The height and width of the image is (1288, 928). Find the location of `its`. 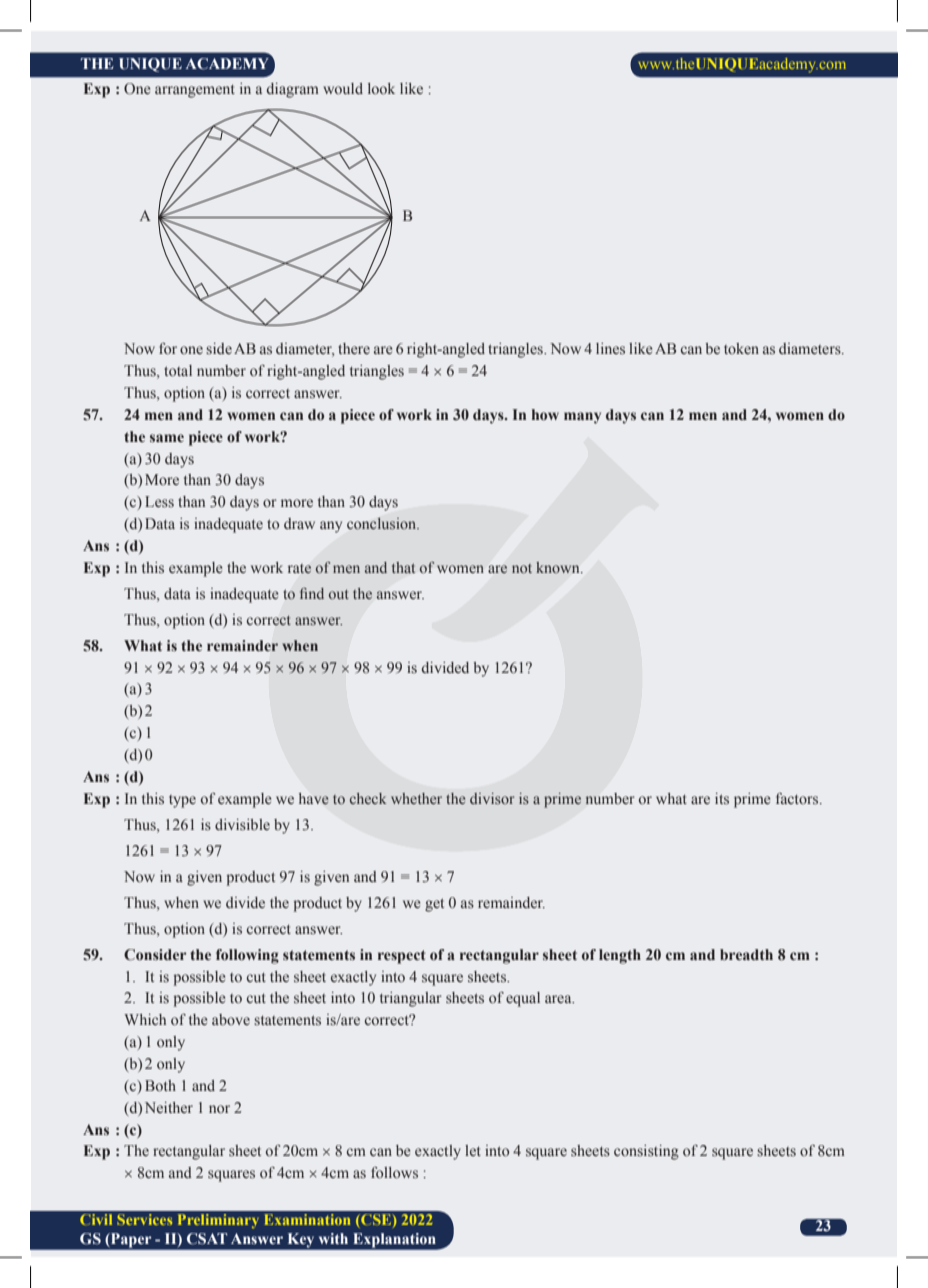

its is located at coordinates (722, 799).
